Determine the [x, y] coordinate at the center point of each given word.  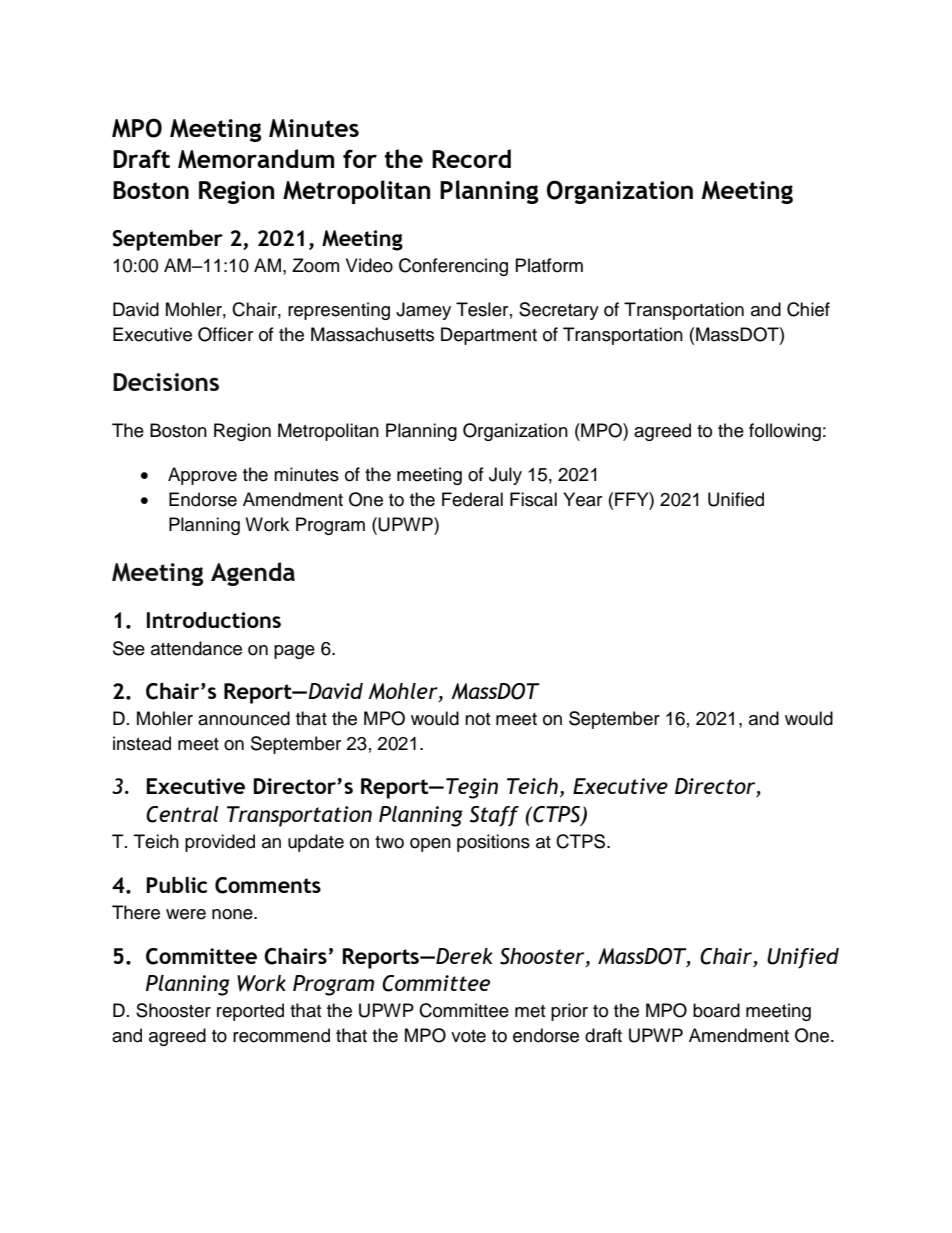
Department [489, 336]
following [785, 432]
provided [220, 843]
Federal [472, 499]
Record [471, 158]
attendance [196, 648]
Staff [494, 816]
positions [493, 843]
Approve [202, 476]
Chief [808, 309]
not [477, 719]
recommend [281, 1035]
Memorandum [256, 159]
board [716, 1010]
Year [582, 499]
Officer [225, 334]
